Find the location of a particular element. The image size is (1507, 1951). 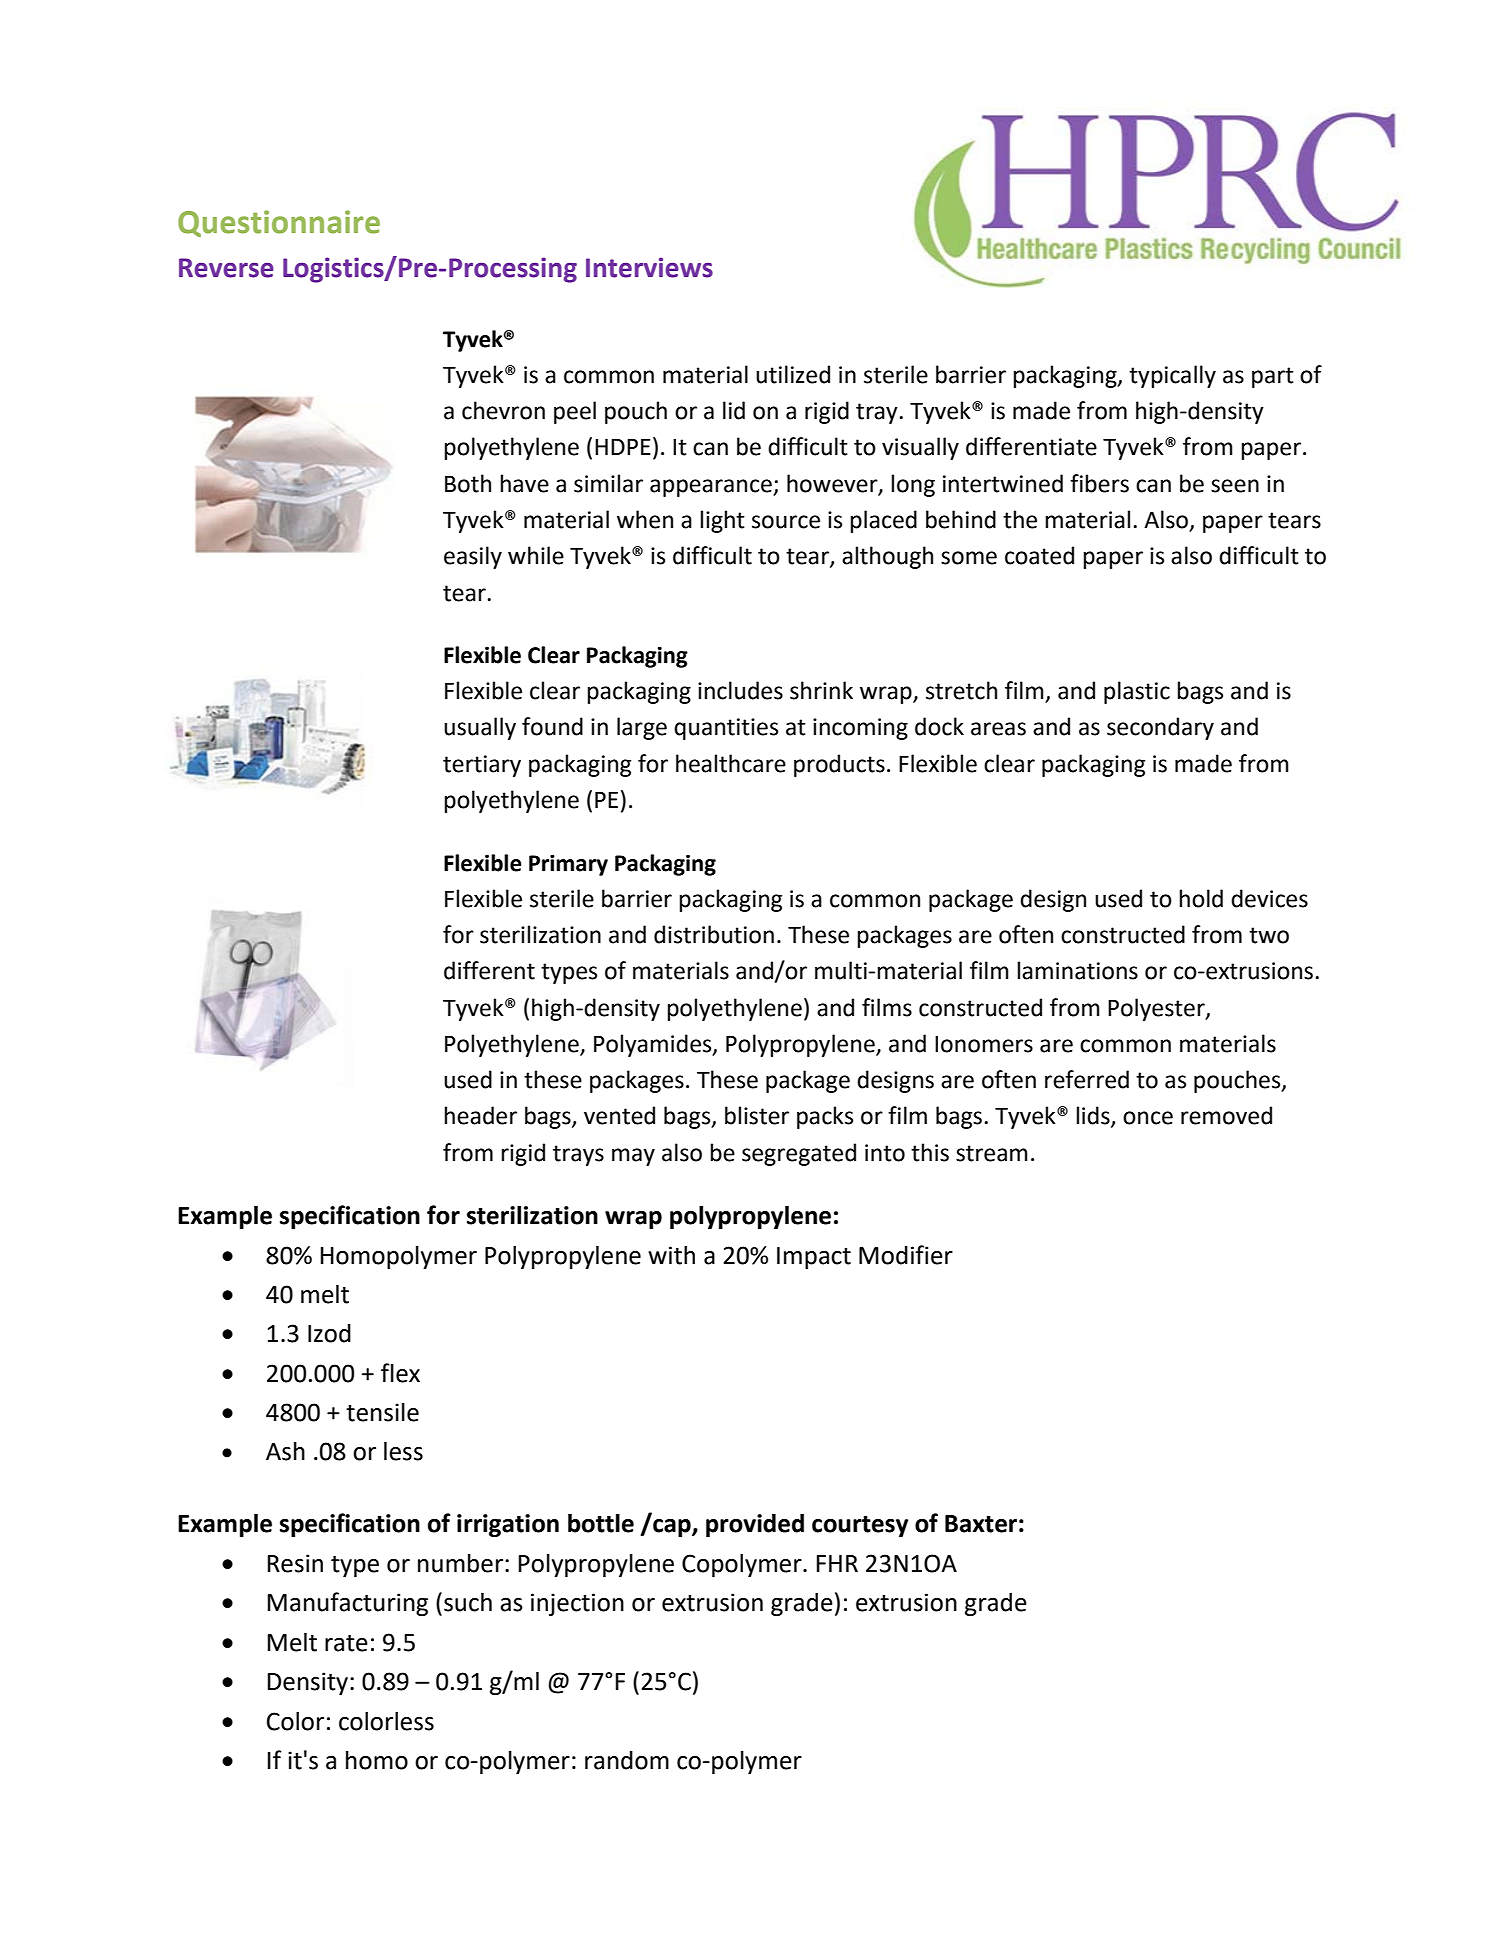

courtesy is located at coordinates (860, 1526).
